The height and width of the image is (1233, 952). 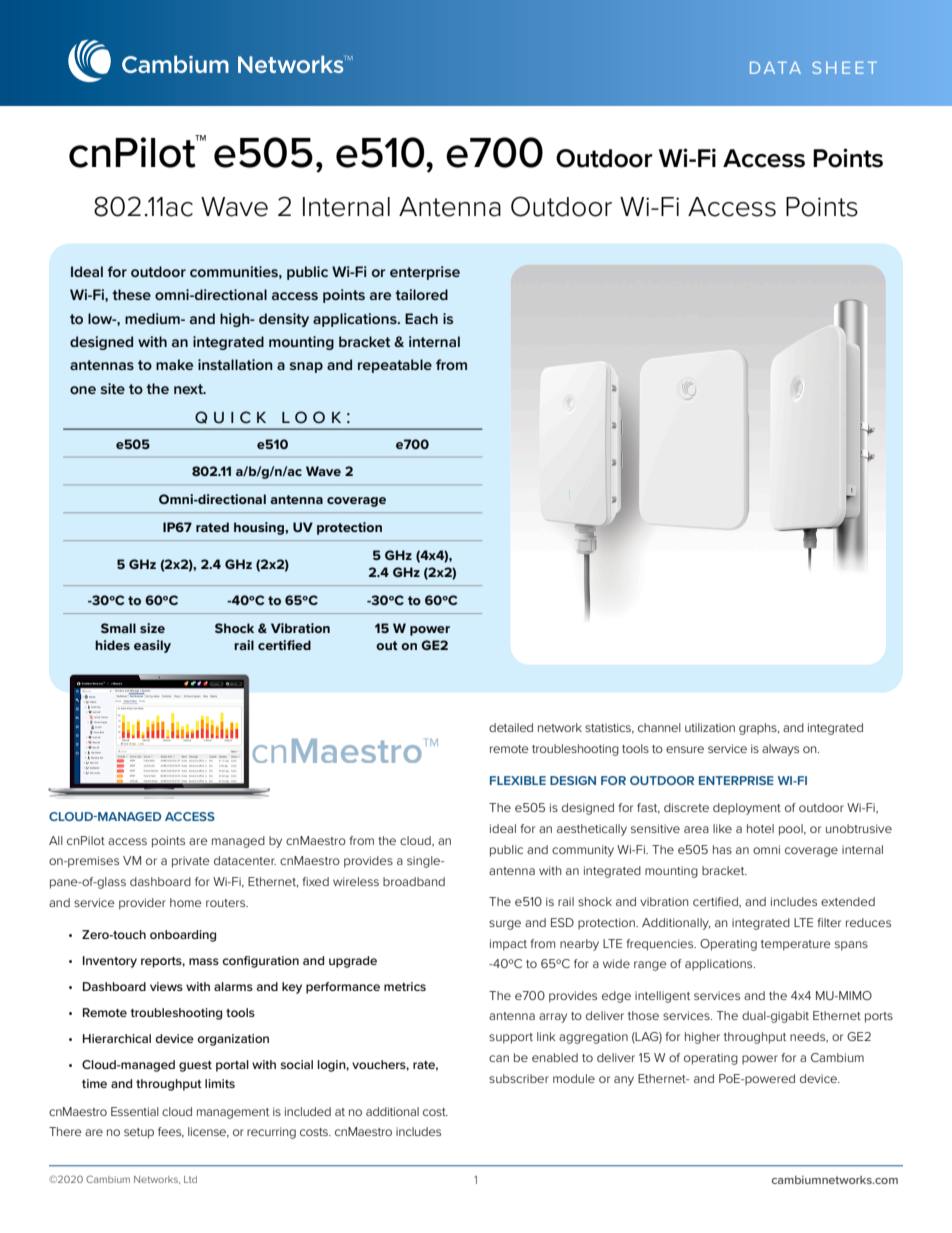 I want to click on Each, so click(x=421, y=318).
